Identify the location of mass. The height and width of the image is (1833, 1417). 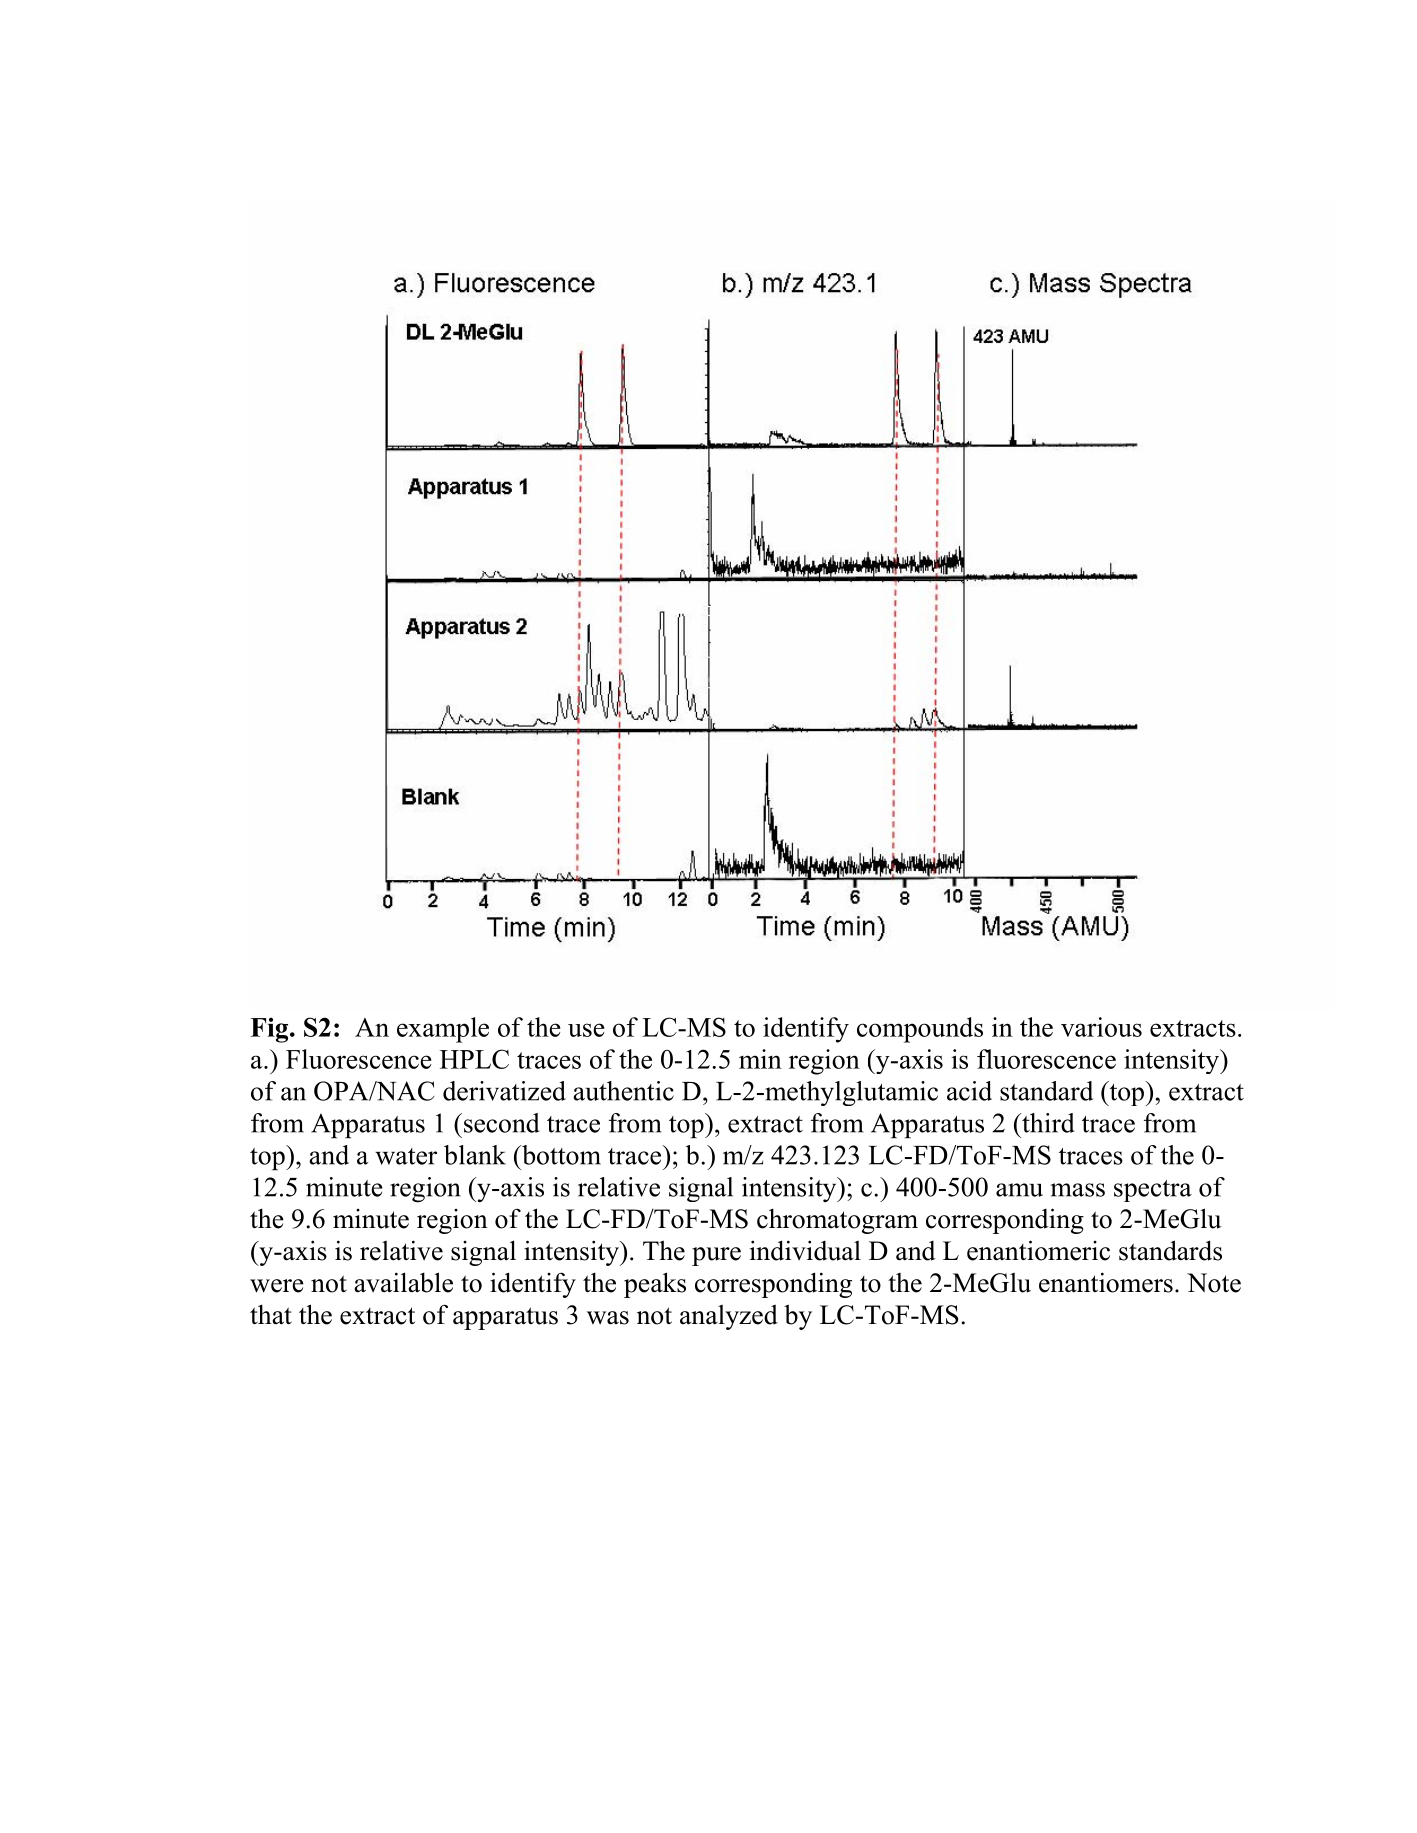
(1078, 1190).
